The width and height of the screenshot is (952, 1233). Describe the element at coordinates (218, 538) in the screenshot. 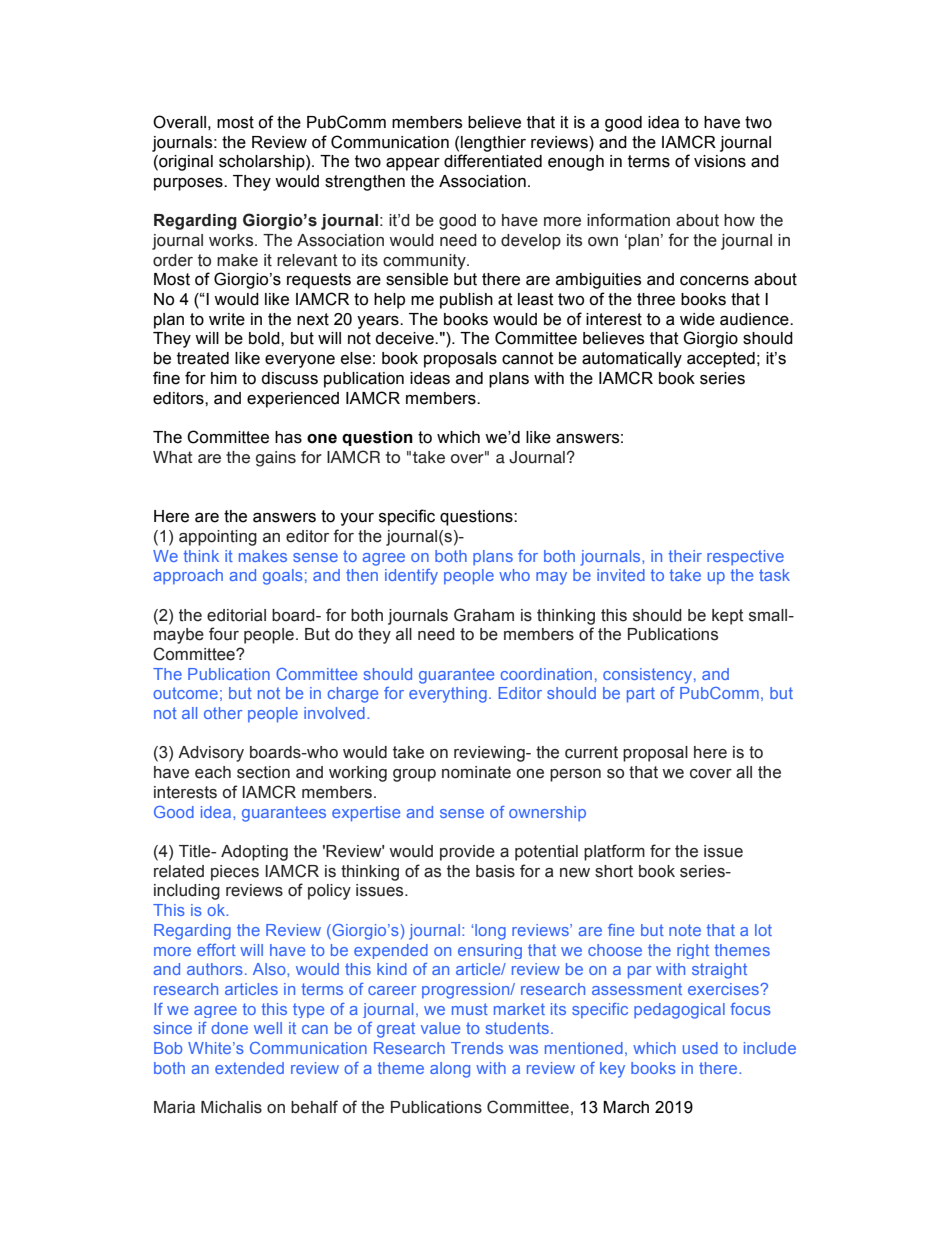

I see `appointing` at that location.
